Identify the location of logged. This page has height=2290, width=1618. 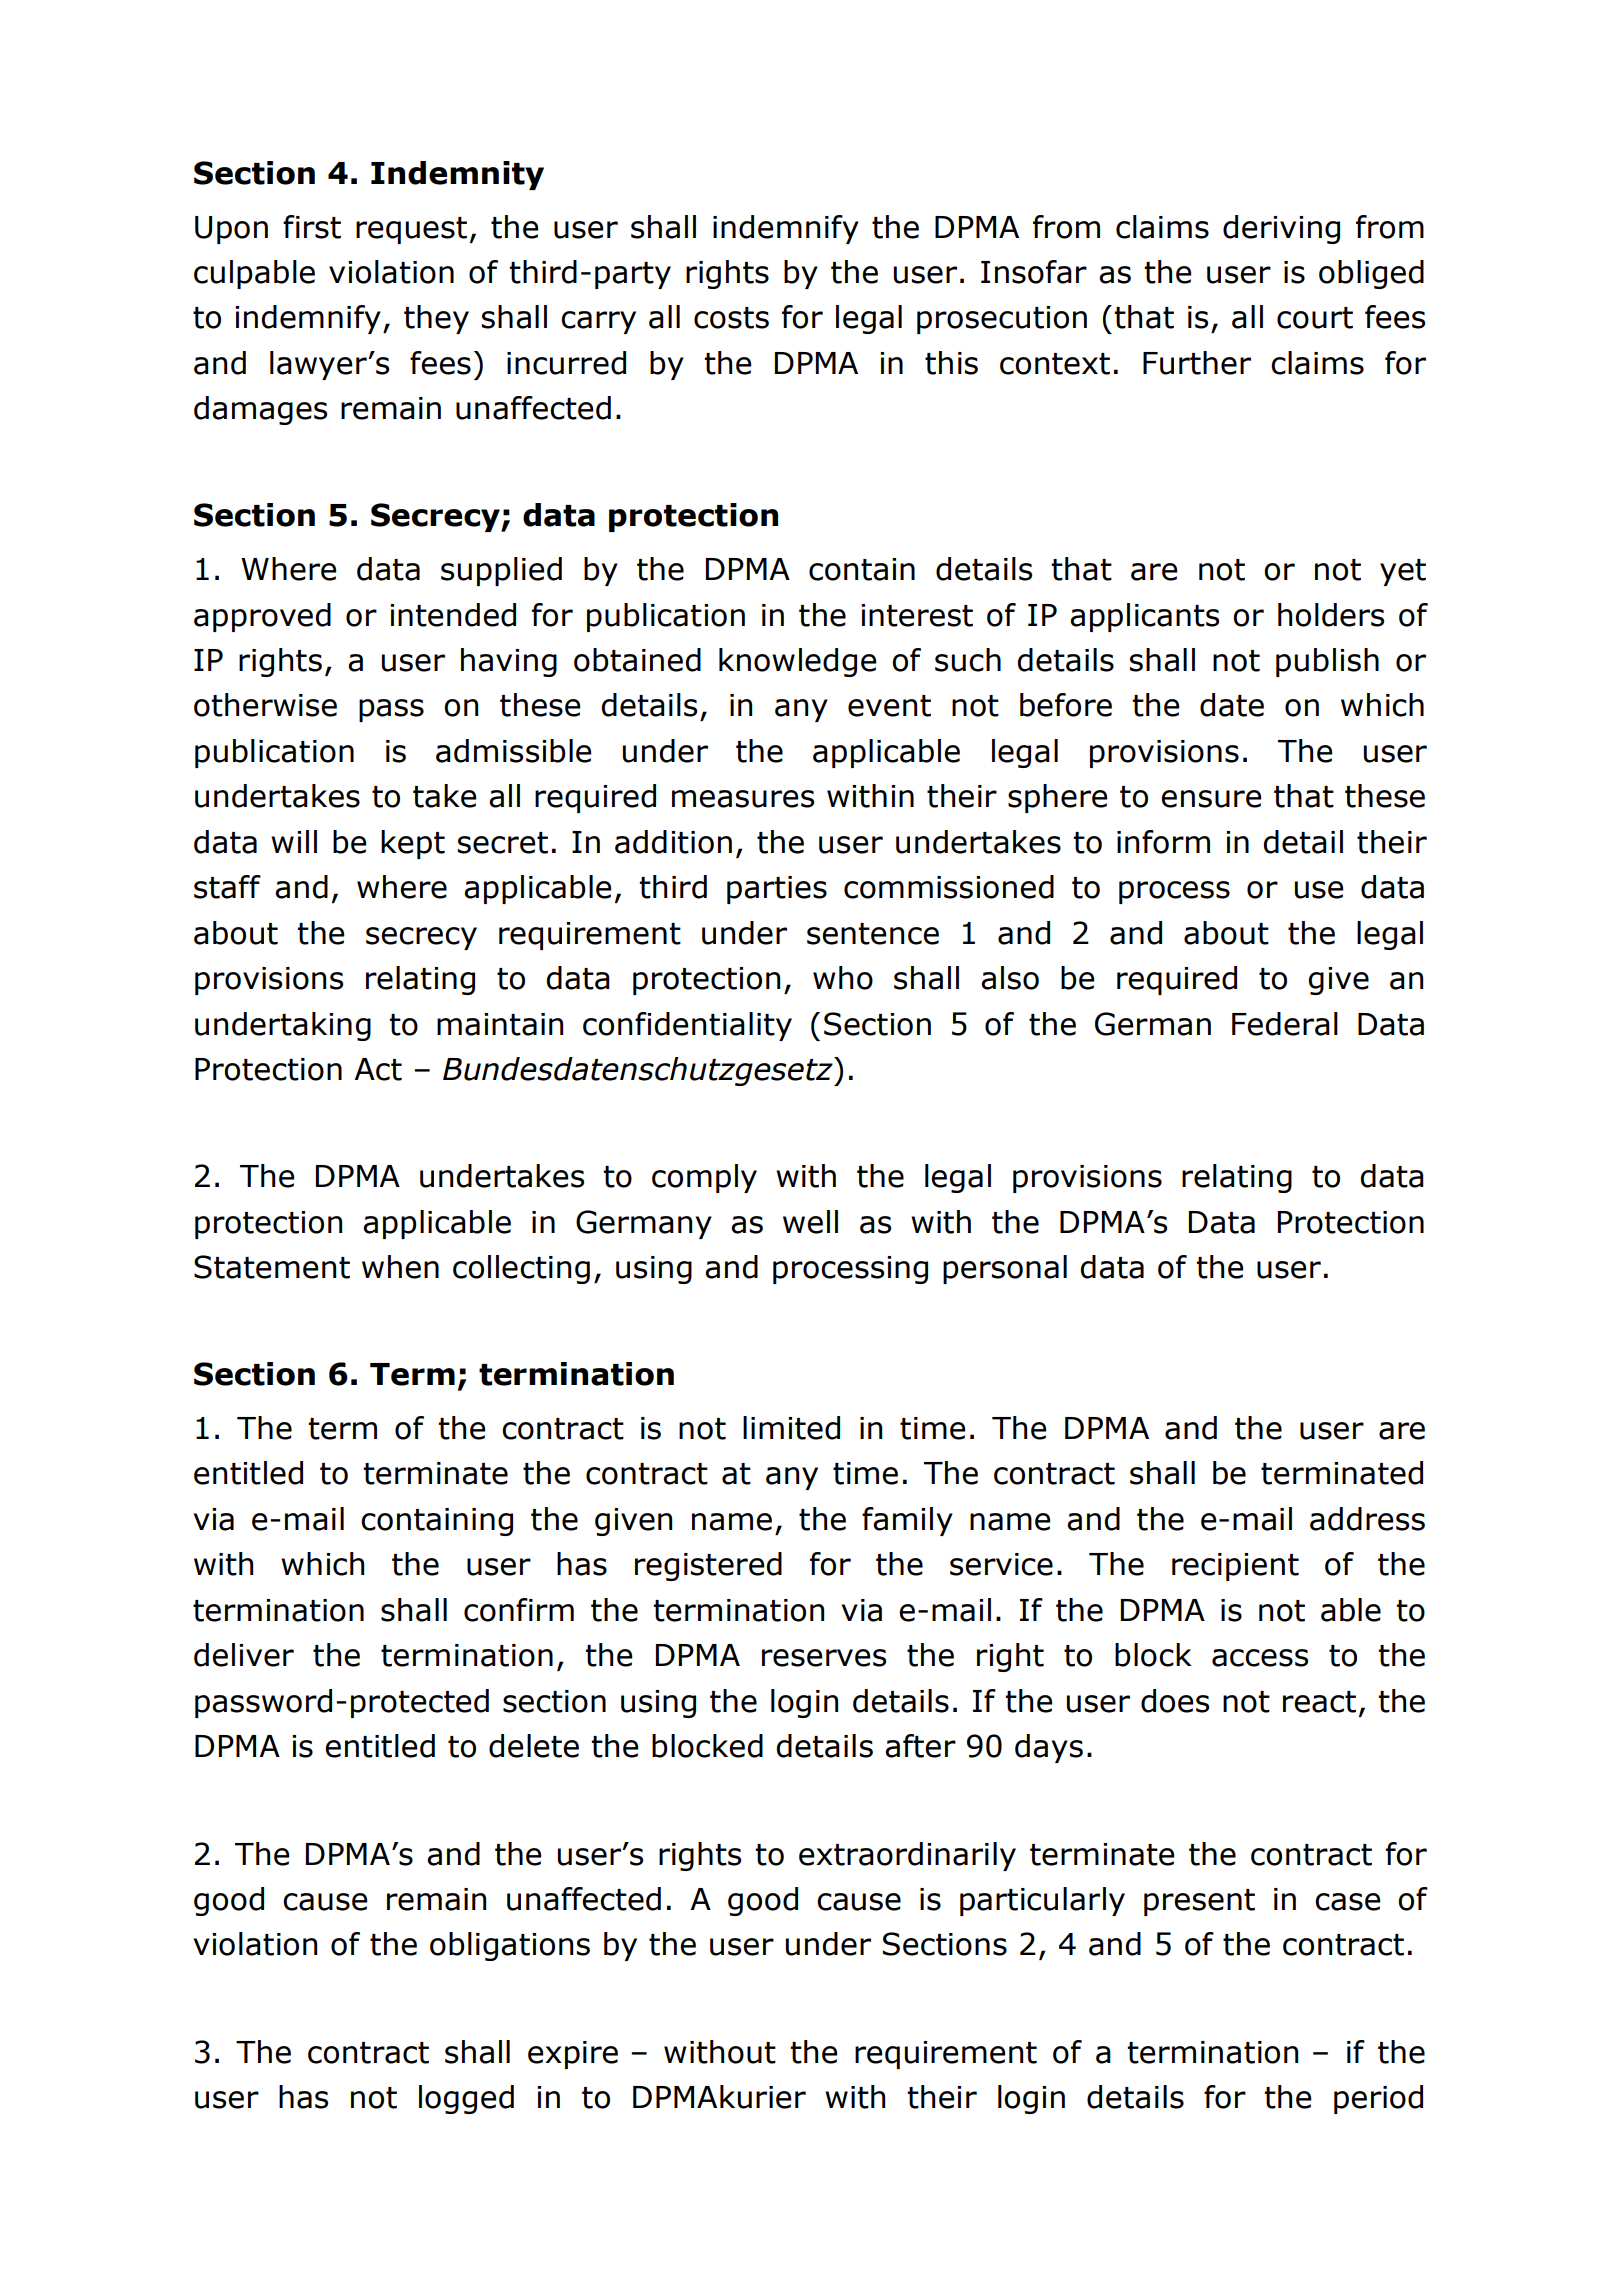
(466, 2099).
